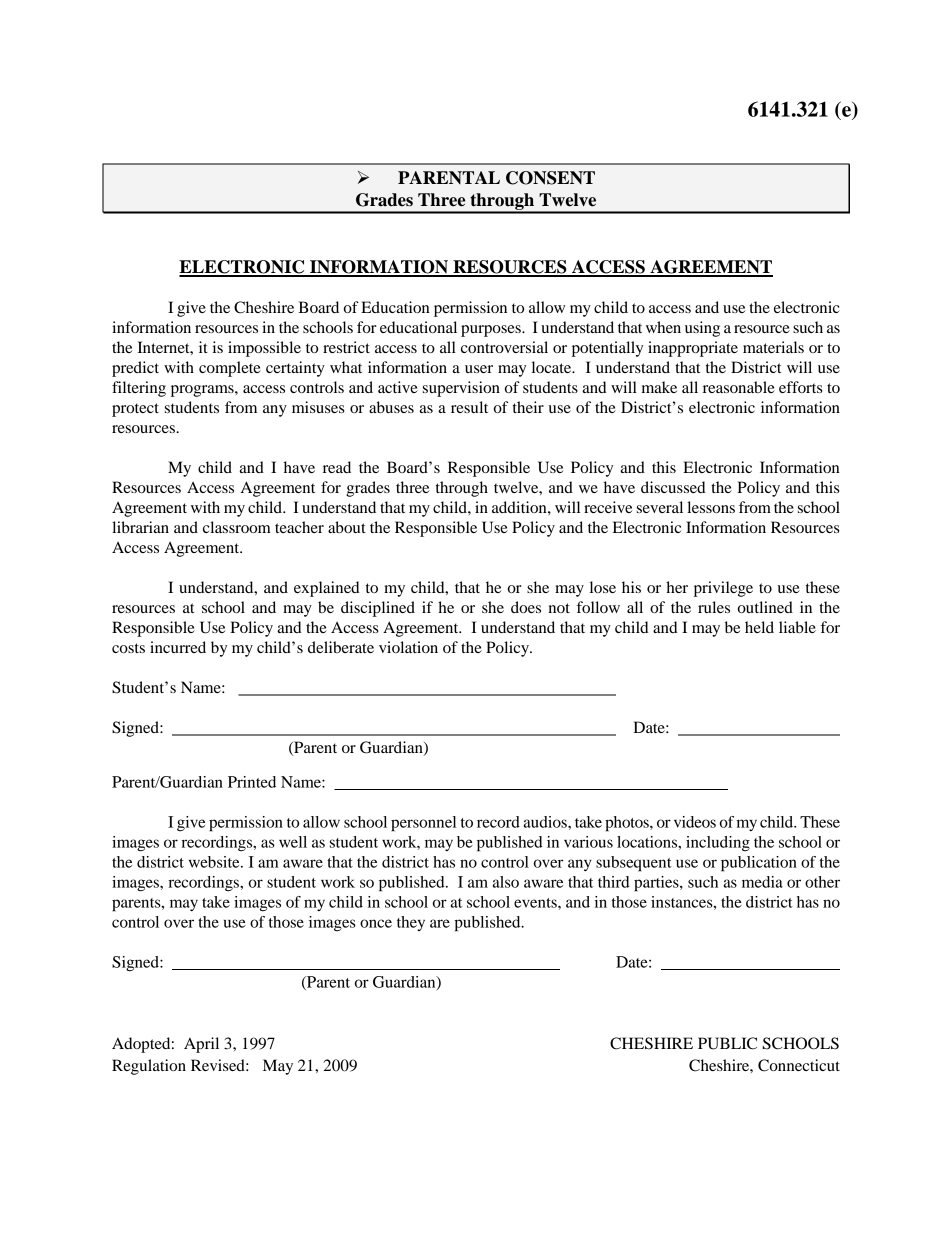  Describe the element at coordinates (201, 1045) in the screenshot. I see `April` at that location.
